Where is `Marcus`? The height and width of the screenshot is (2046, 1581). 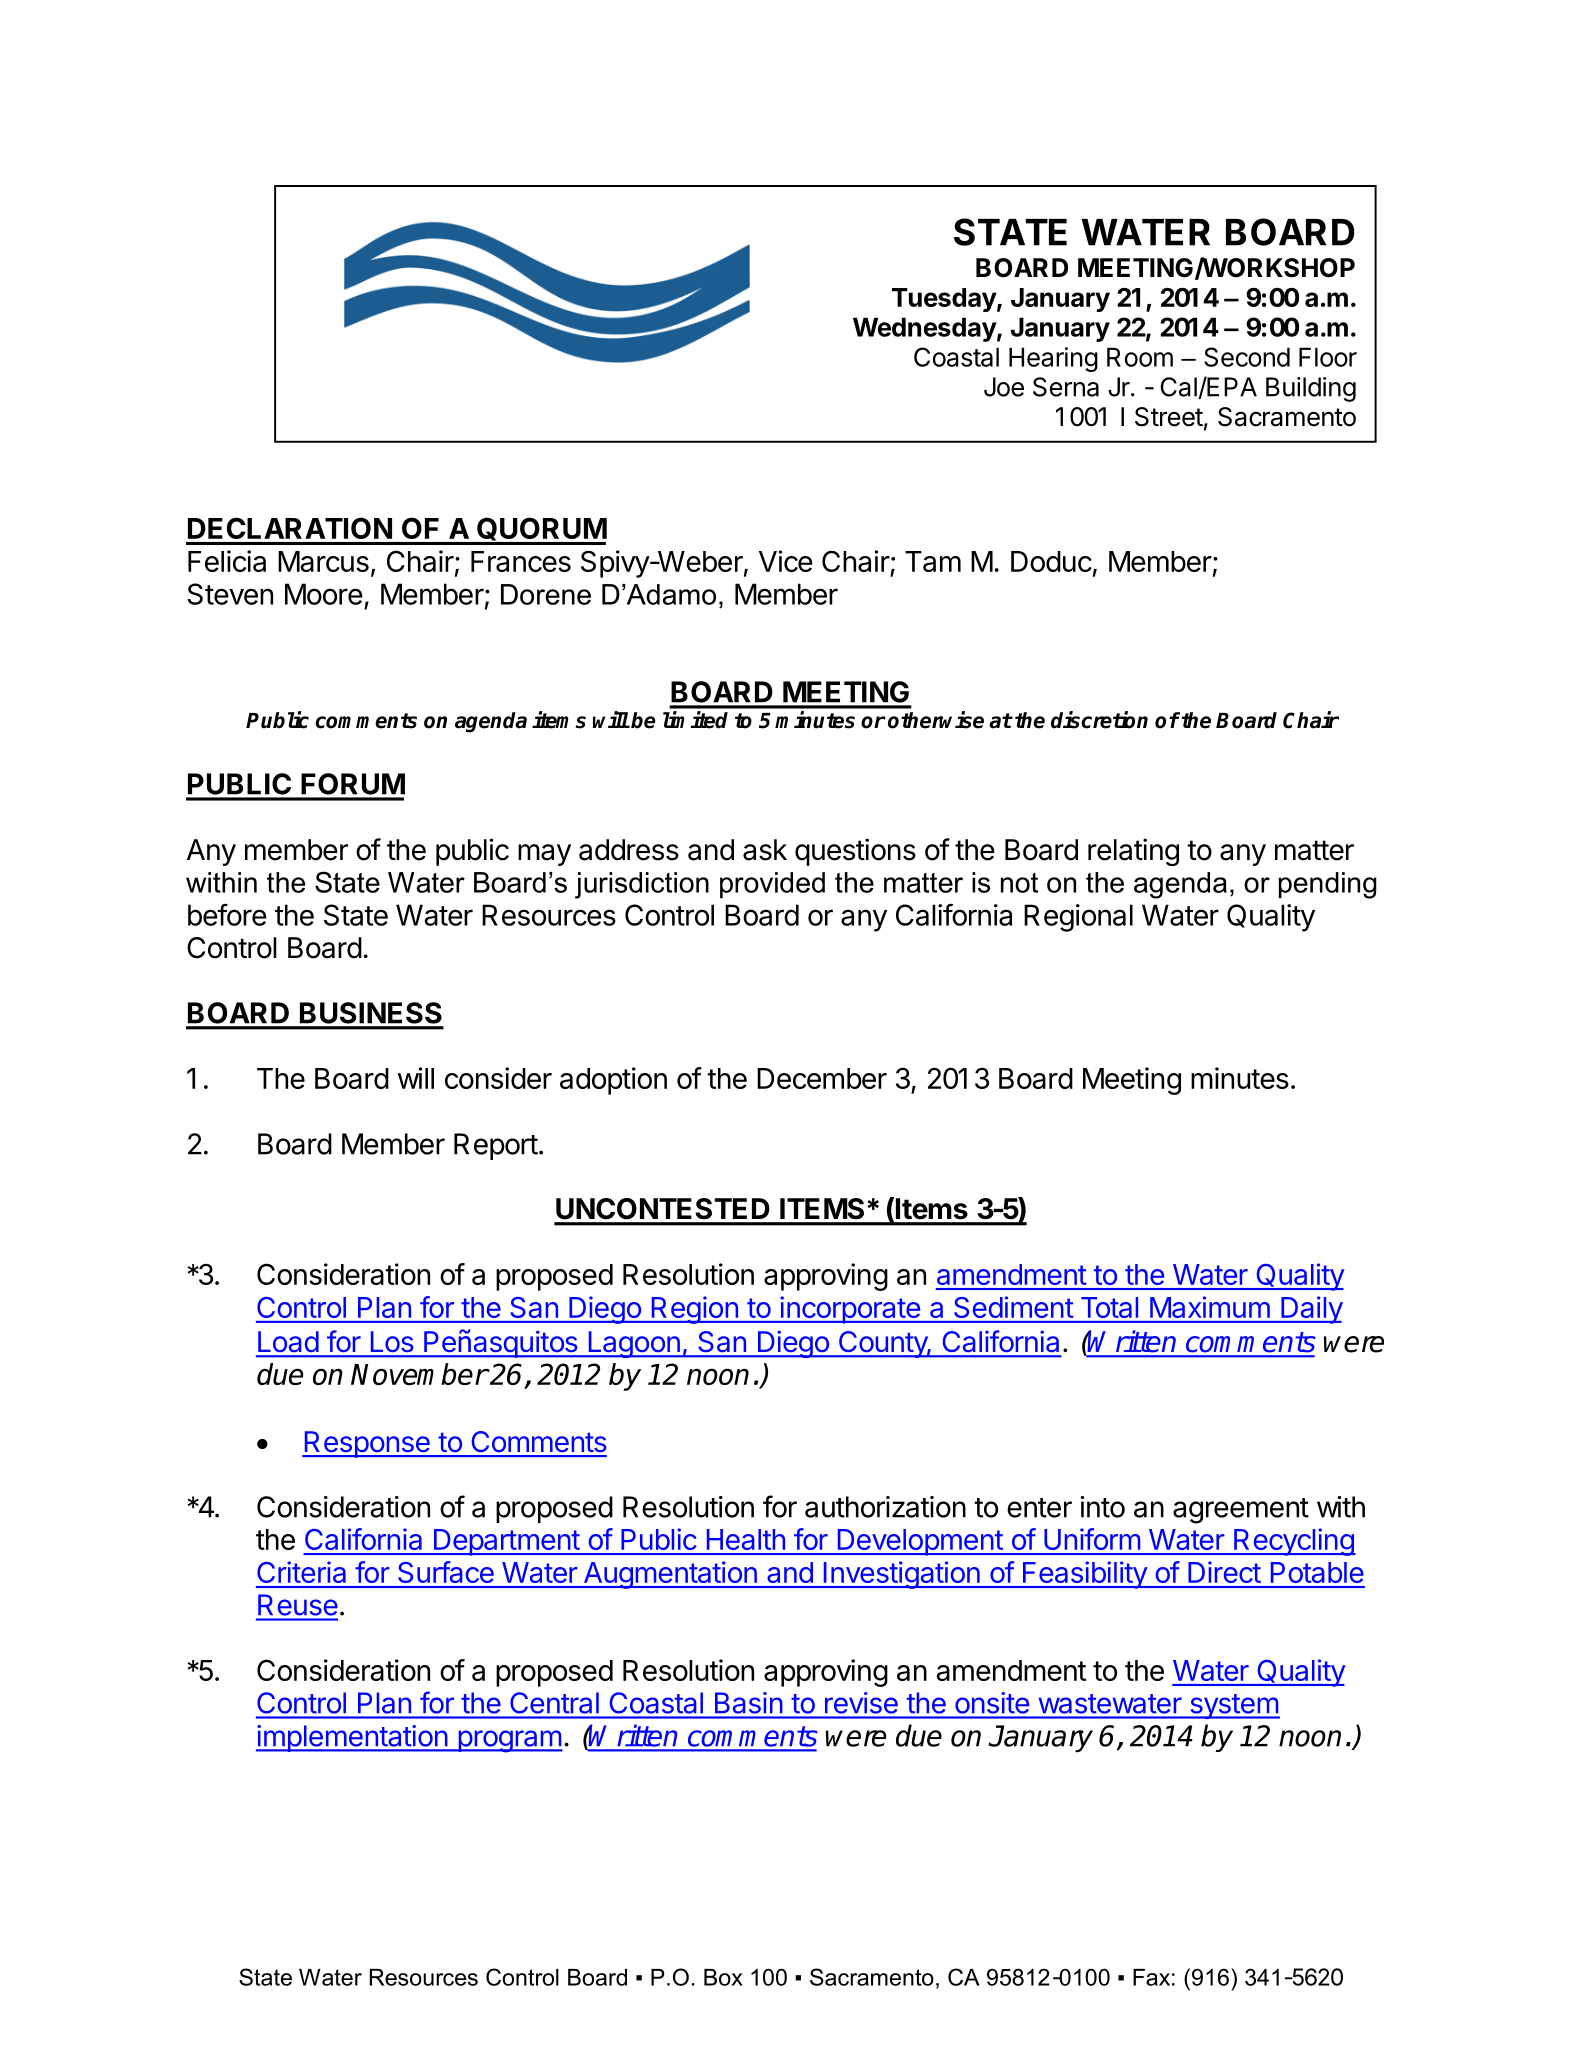
Marcus is located at coordinates (323, 561).
